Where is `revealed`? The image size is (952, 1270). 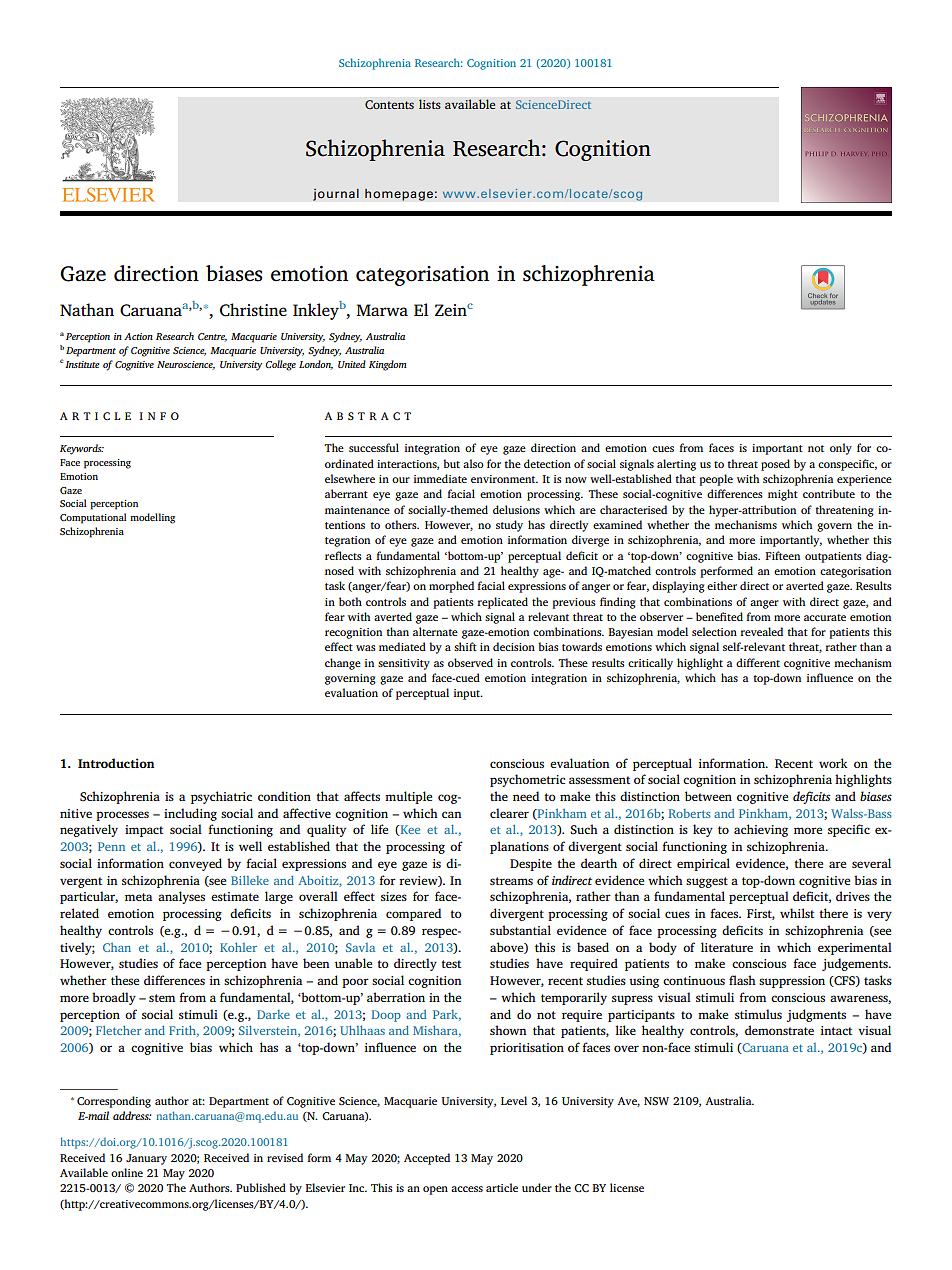
revealed is located at coordinates (761, 631).
